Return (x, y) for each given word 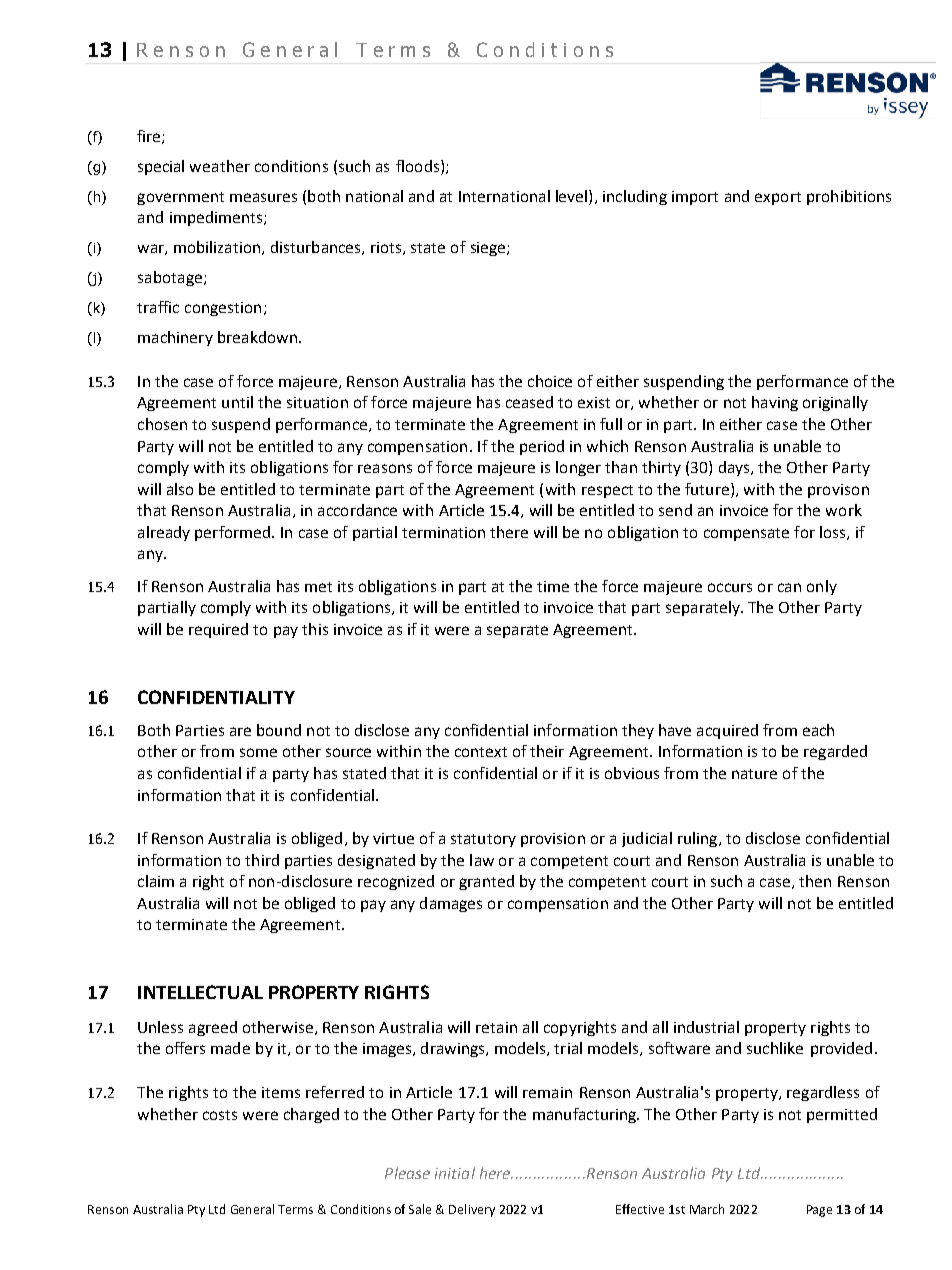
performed (232, 533)
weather (220, 166)
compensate (746, 534)
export (778, 198)
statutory (483, 840)
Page (819, 1211)
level (571, 196)
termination (443, 532)
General (252, 1209)
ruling (699, 839)
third (262, 860)
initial (455, 1173)
